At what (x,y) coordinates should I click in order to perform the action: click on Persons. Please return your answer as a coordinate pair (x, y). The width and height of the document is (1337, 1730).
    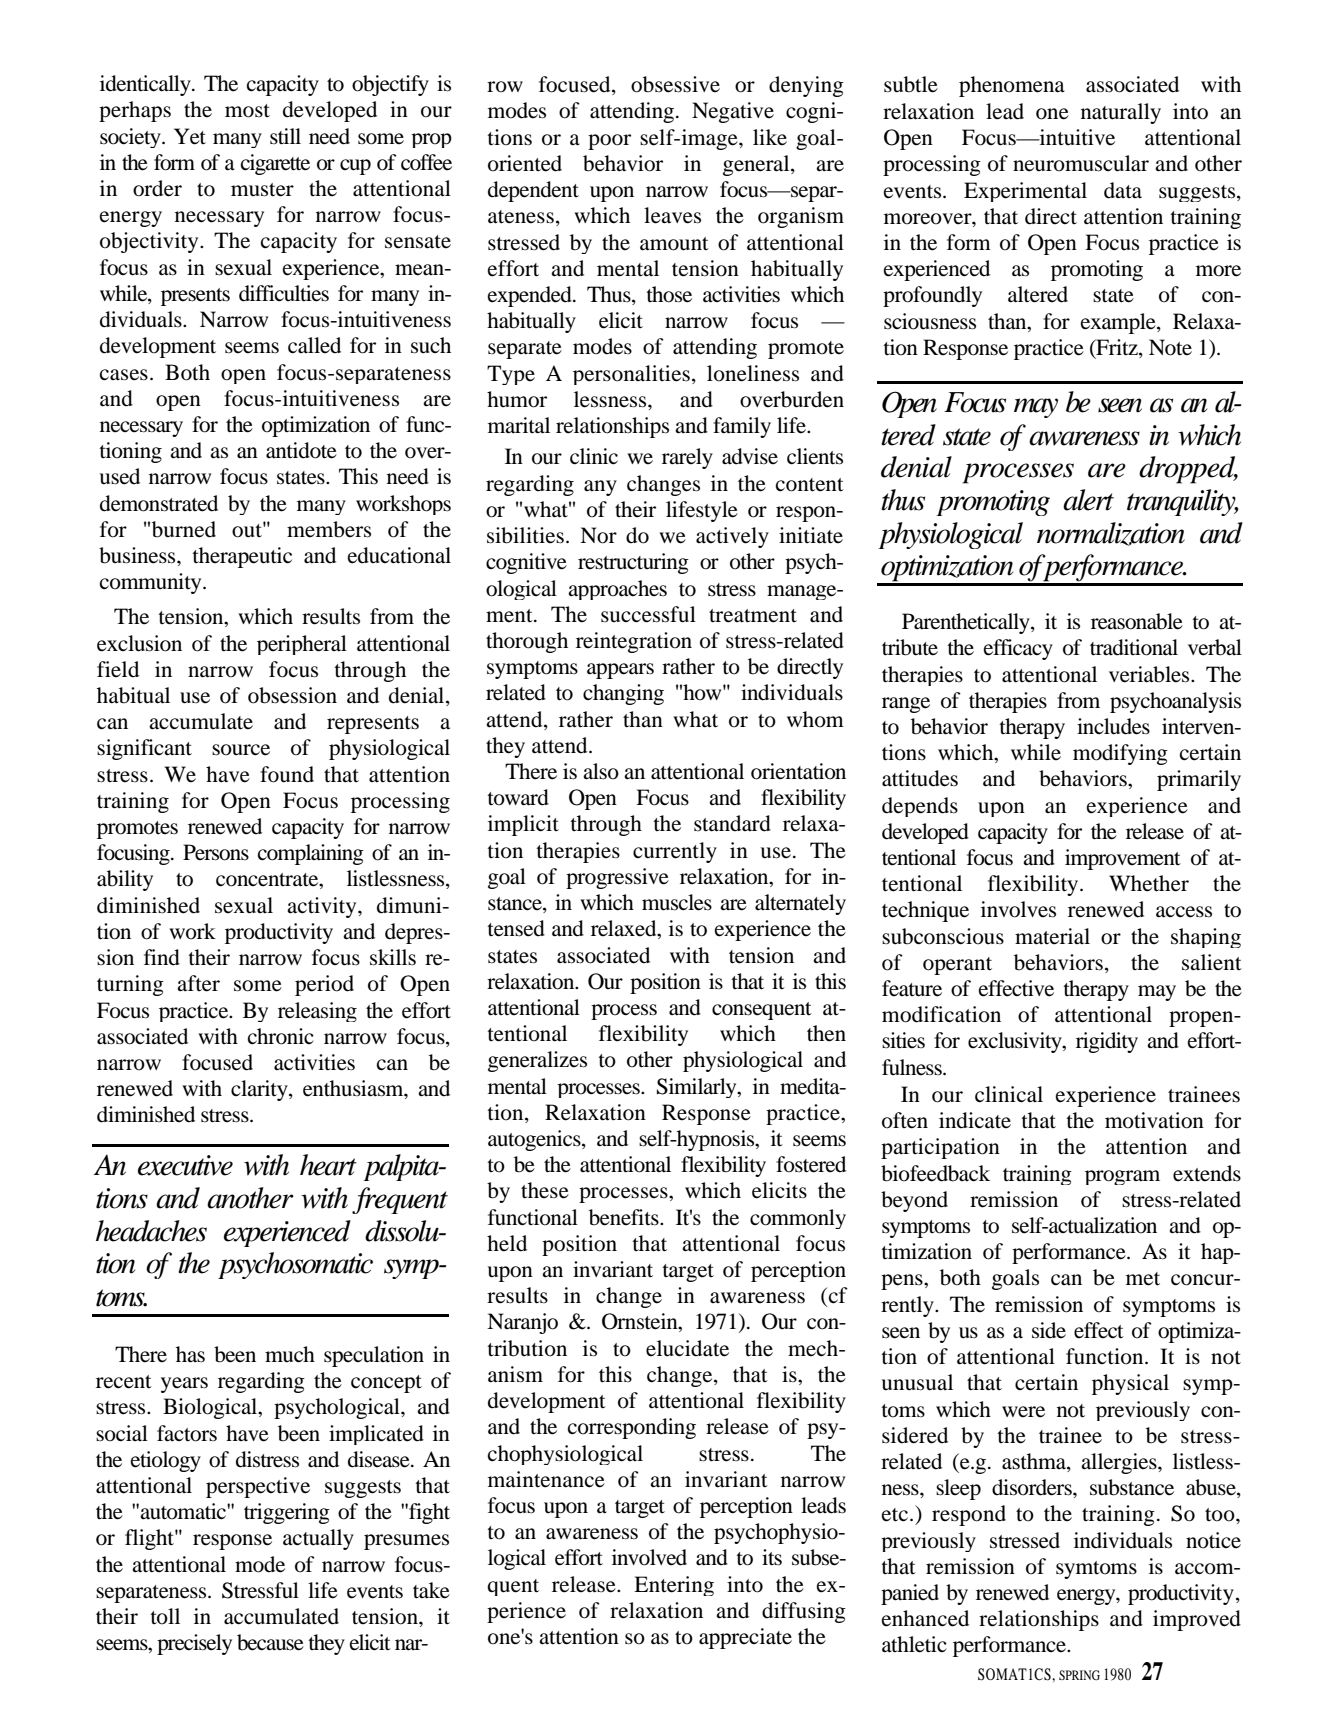
    Looking at the image, I should click on (216, 852).
